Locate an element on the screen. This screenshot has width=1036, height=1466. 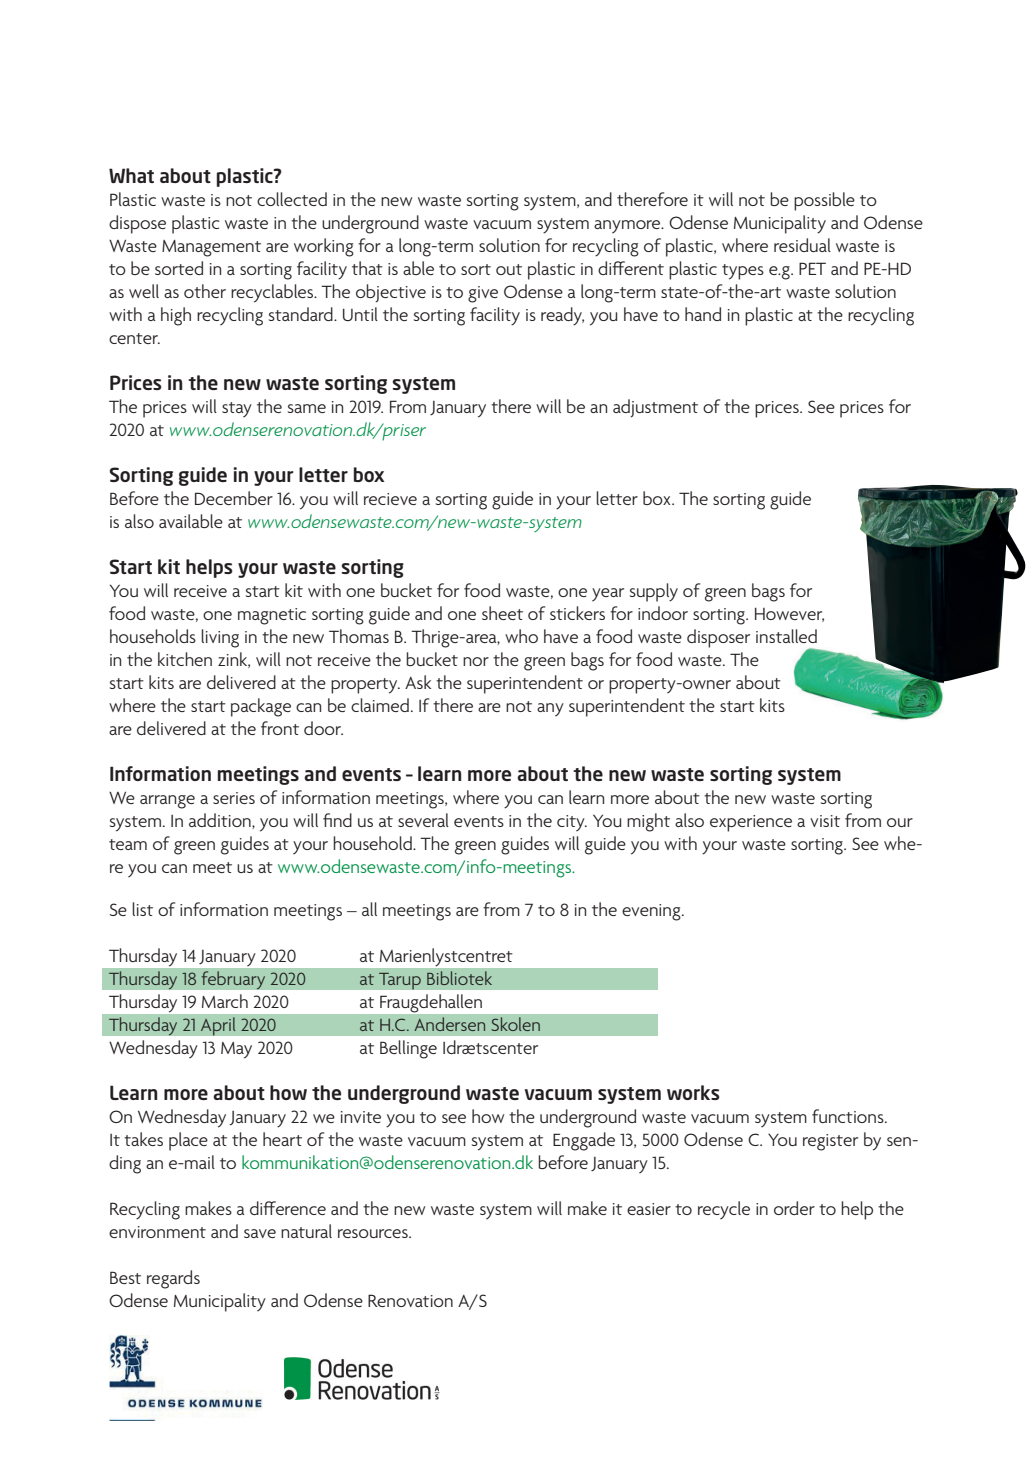
experience is located at coordinates (751, 823).
